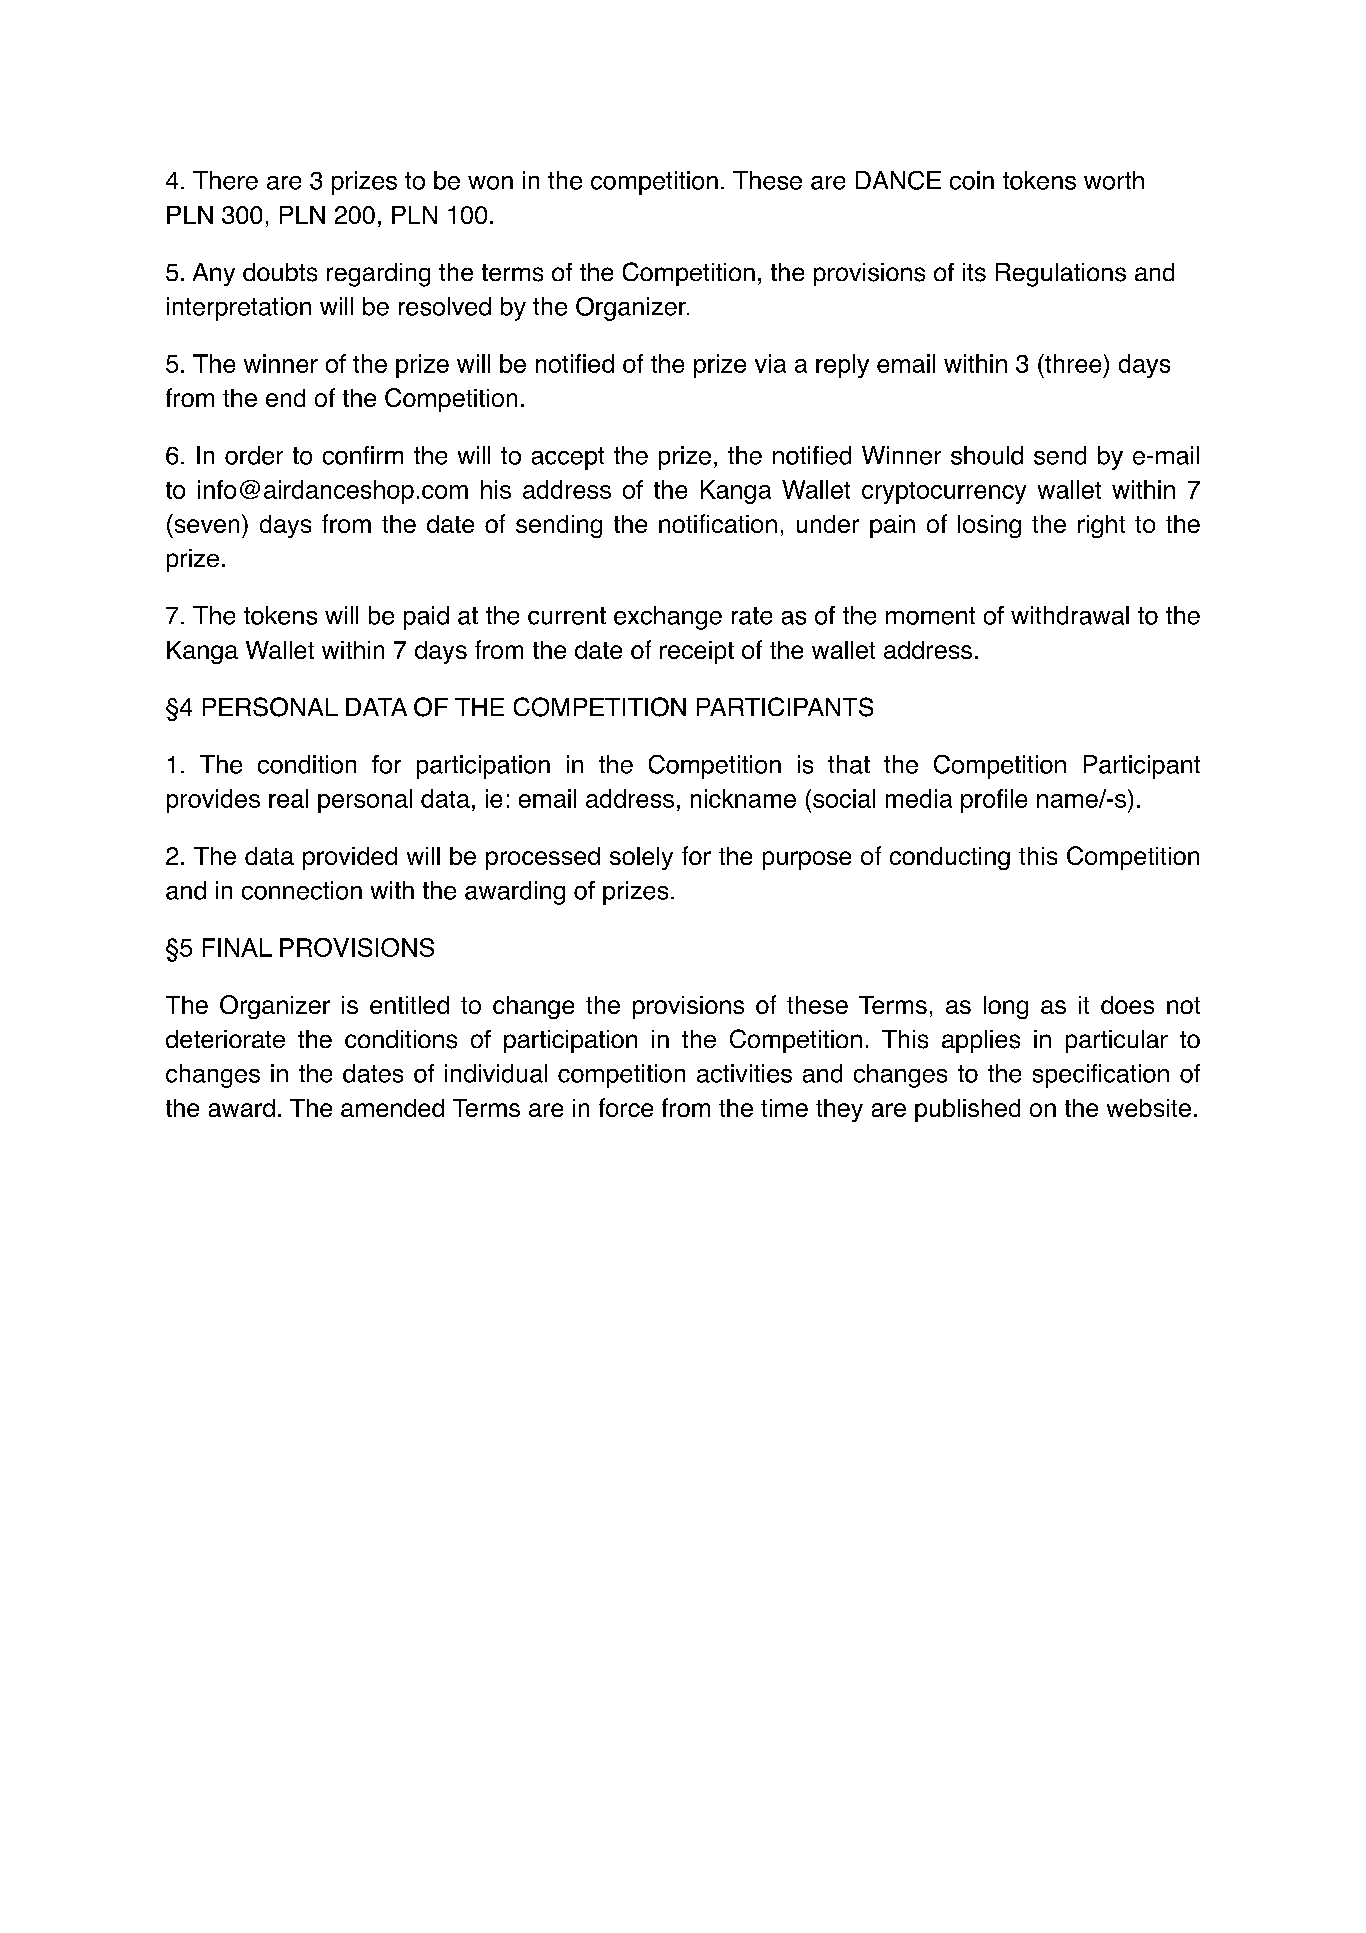 This screenshot has width=1366, height=1933. What do you see at coordinates (254, 455) in the screenshot?
I see `order` at bounding box center [254, 455].
